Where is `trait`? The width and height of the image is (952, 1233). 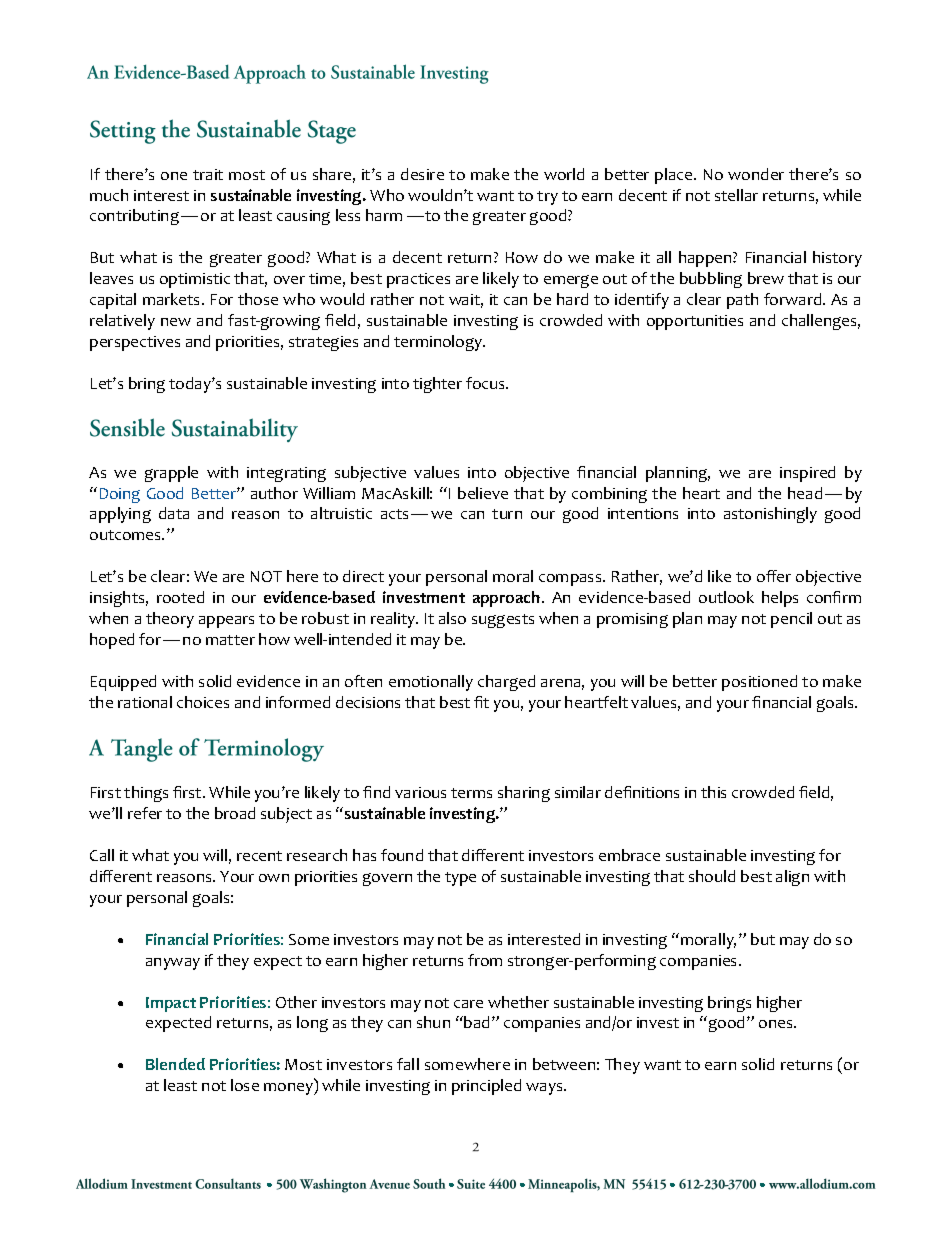
trait is located at coordinates (208, 174).
